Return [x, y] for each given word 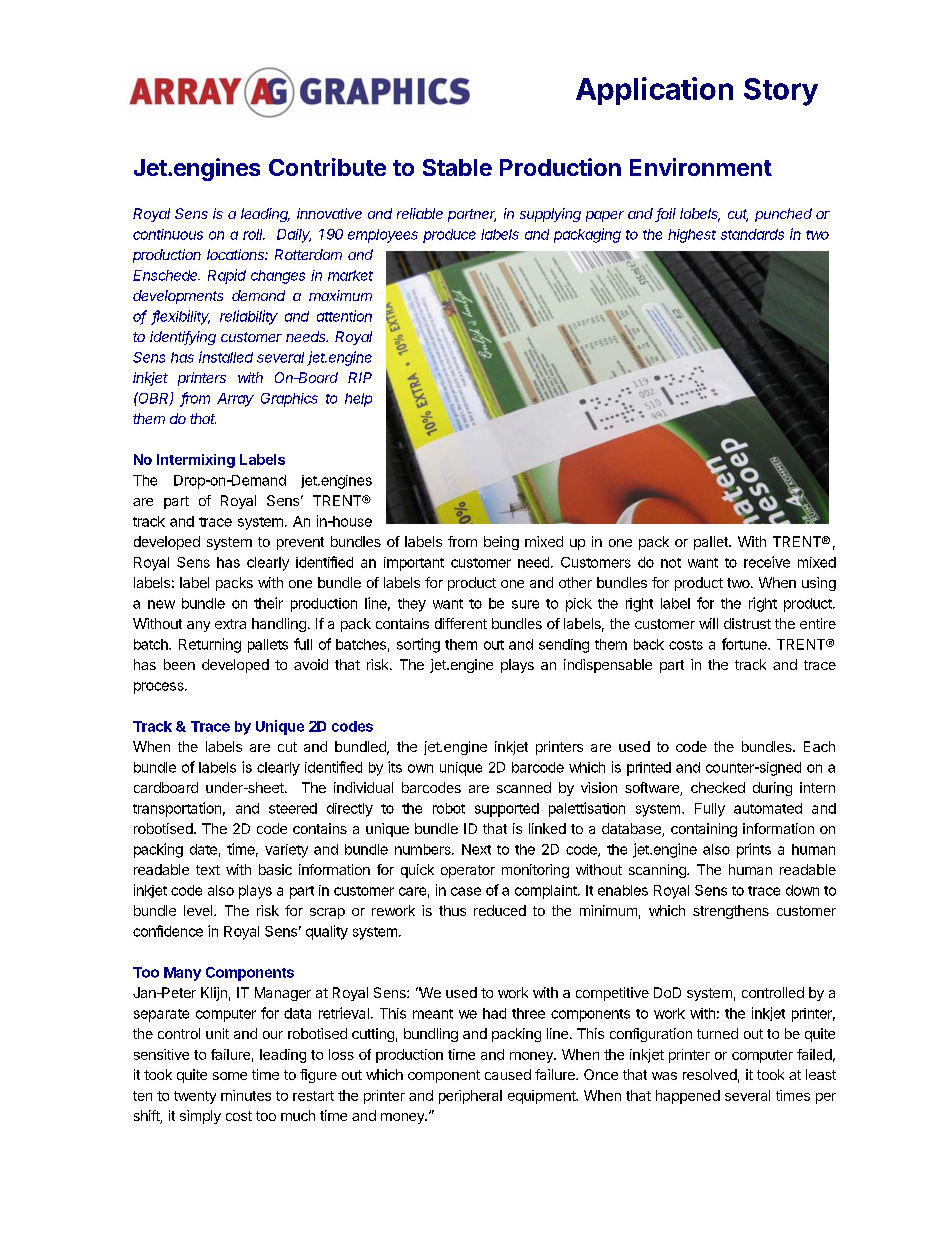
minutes [246, 1095]
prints [754, 850]
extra [230, 624]
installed [226, 357]
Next [476, 849]
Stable [457, 167]
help [358, 400]
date [203, 849]
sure [525, 604]
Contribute [327, 167]
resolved [710, 1074]
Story [781, 92]
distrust [747, 623]
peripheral [470, 1097]
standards [752, 234]
